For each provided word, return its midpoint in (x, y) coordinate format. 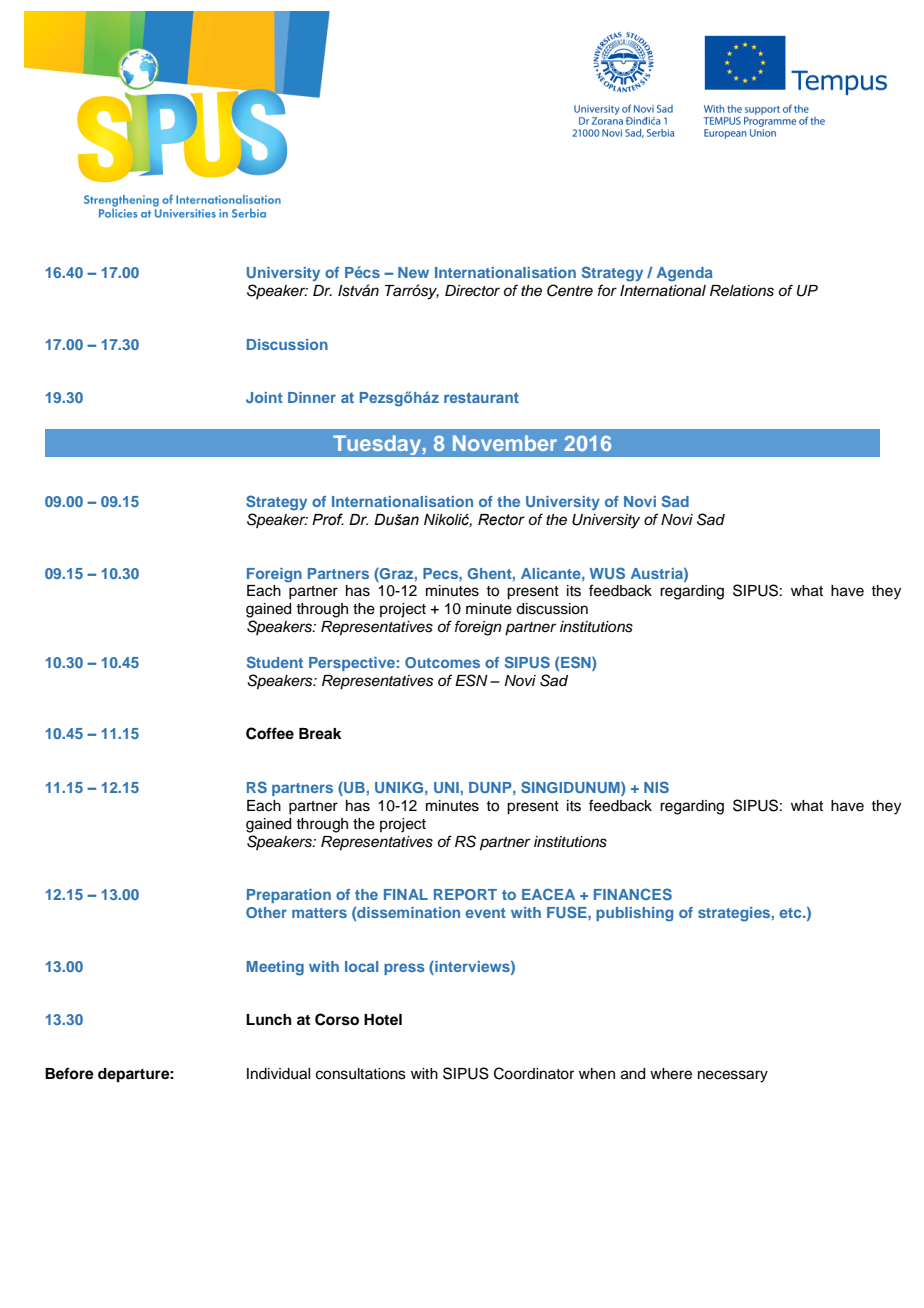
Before (69, 1073)
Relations (742, 291)
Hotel (383, 1020)
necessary (733, 1076)
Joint (264, 397)
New (413, 272)
